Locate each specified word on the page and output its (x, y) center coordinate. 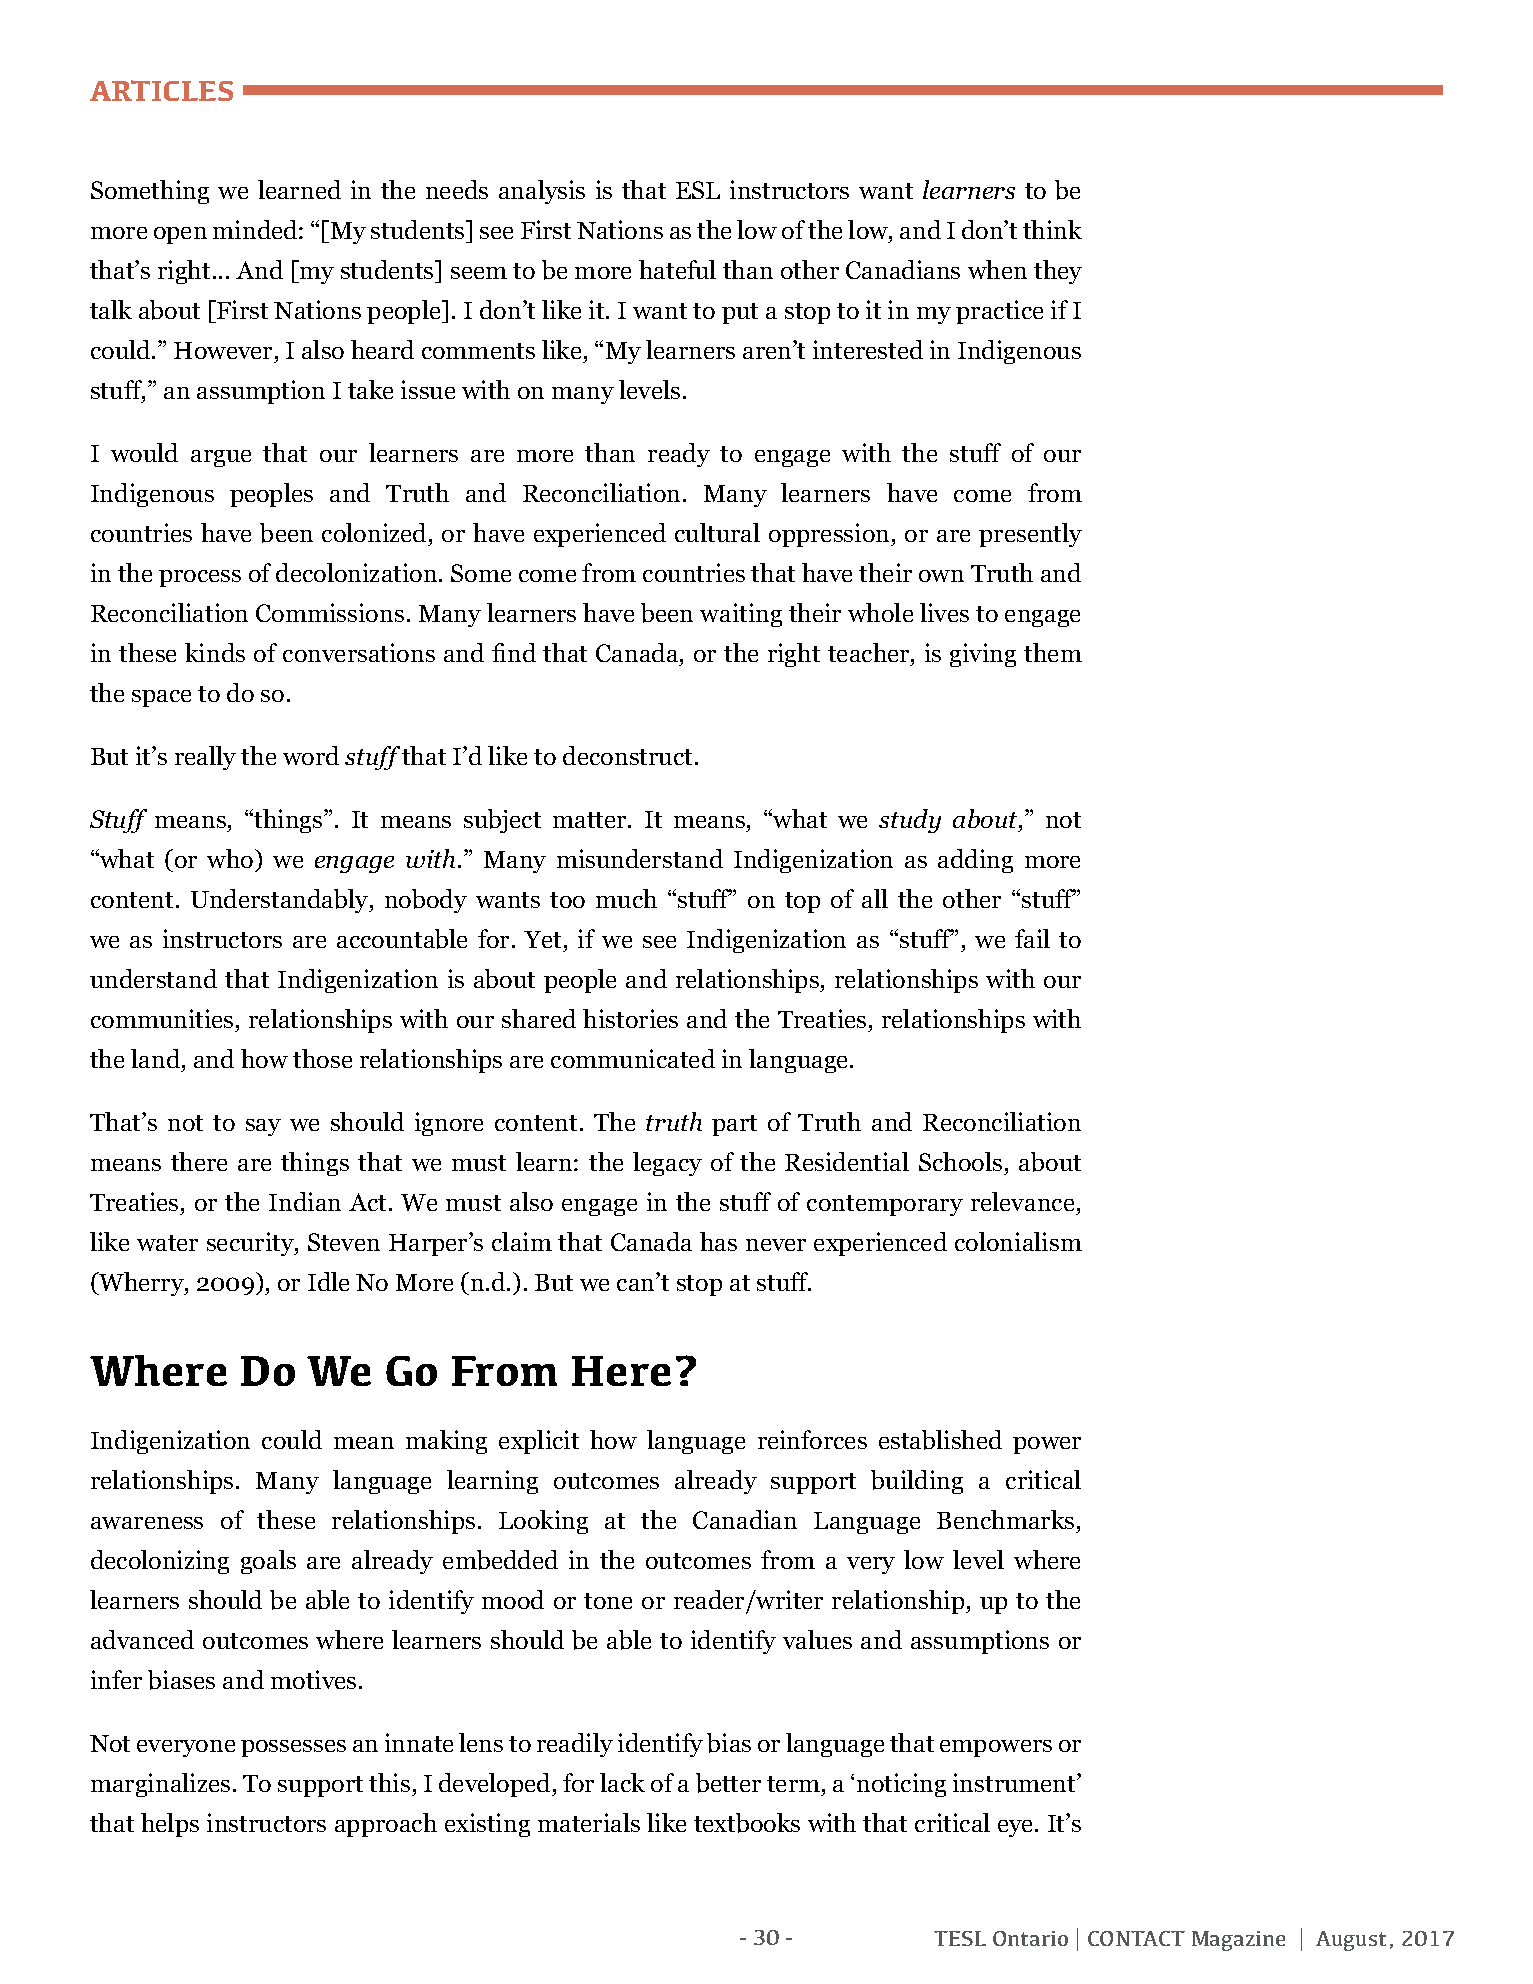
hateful (677, 269)
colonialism (1018, 1241)
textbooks (747, 1823)
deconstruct (627, 755)
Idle (328, 1281)
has (718, 1241)
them (1053, 652)
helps (170, 1825)
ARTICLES (161, 90)
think (1052, 229)
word (311, 755)
